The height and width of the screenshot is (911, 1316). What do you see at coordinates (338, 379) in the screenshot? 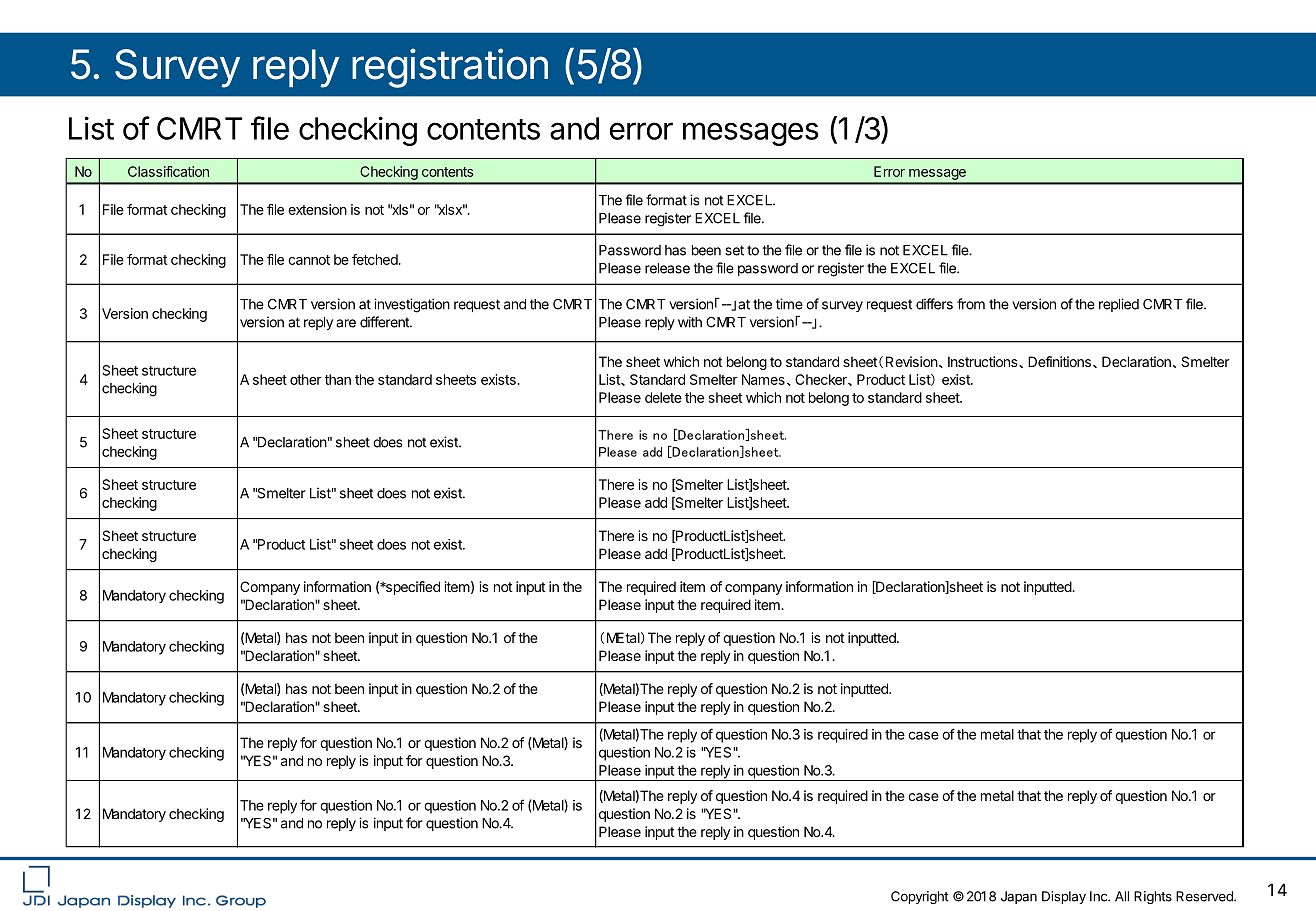
I see `than` at bounding box center [338, 379].
